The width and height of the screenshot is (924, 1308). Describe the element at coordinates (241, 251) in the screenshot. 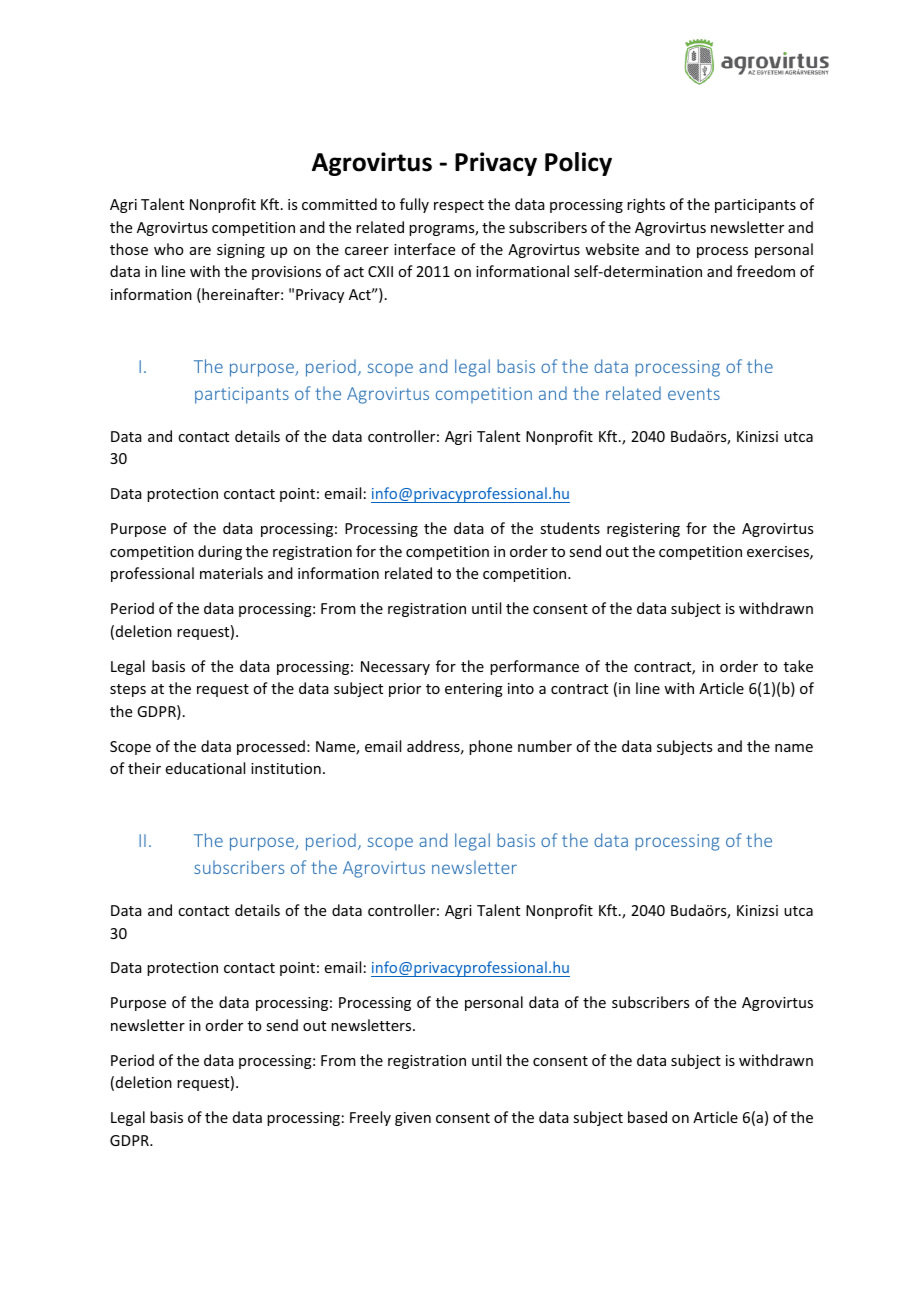

I see `signing` at that location.
